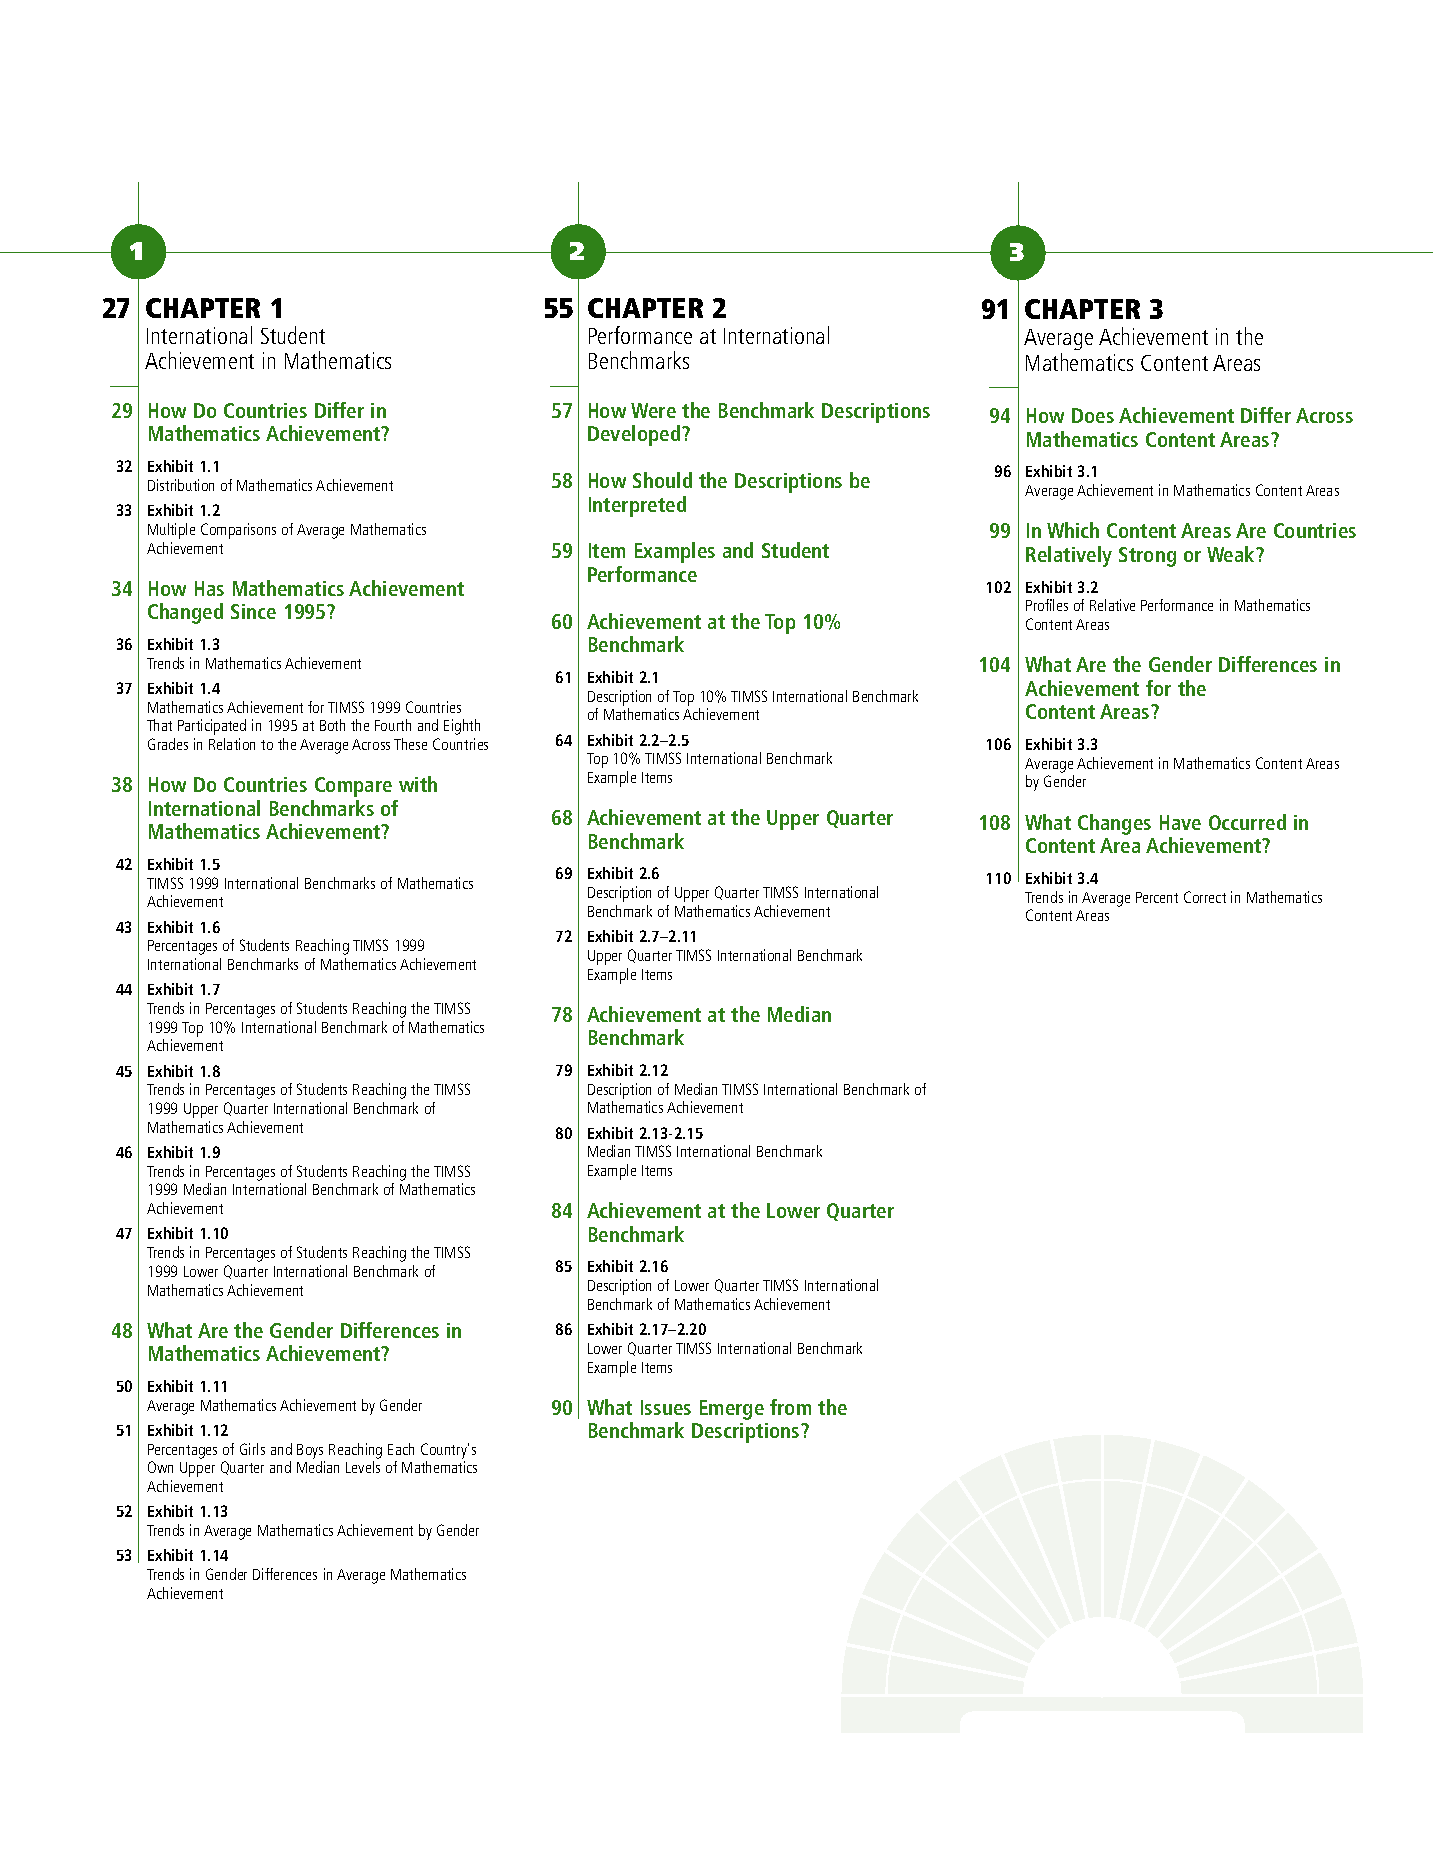  What do you see at coordinates (732, 1410) in the screenshot?
I see `Emerge` at bounding box center [732, 1410].
